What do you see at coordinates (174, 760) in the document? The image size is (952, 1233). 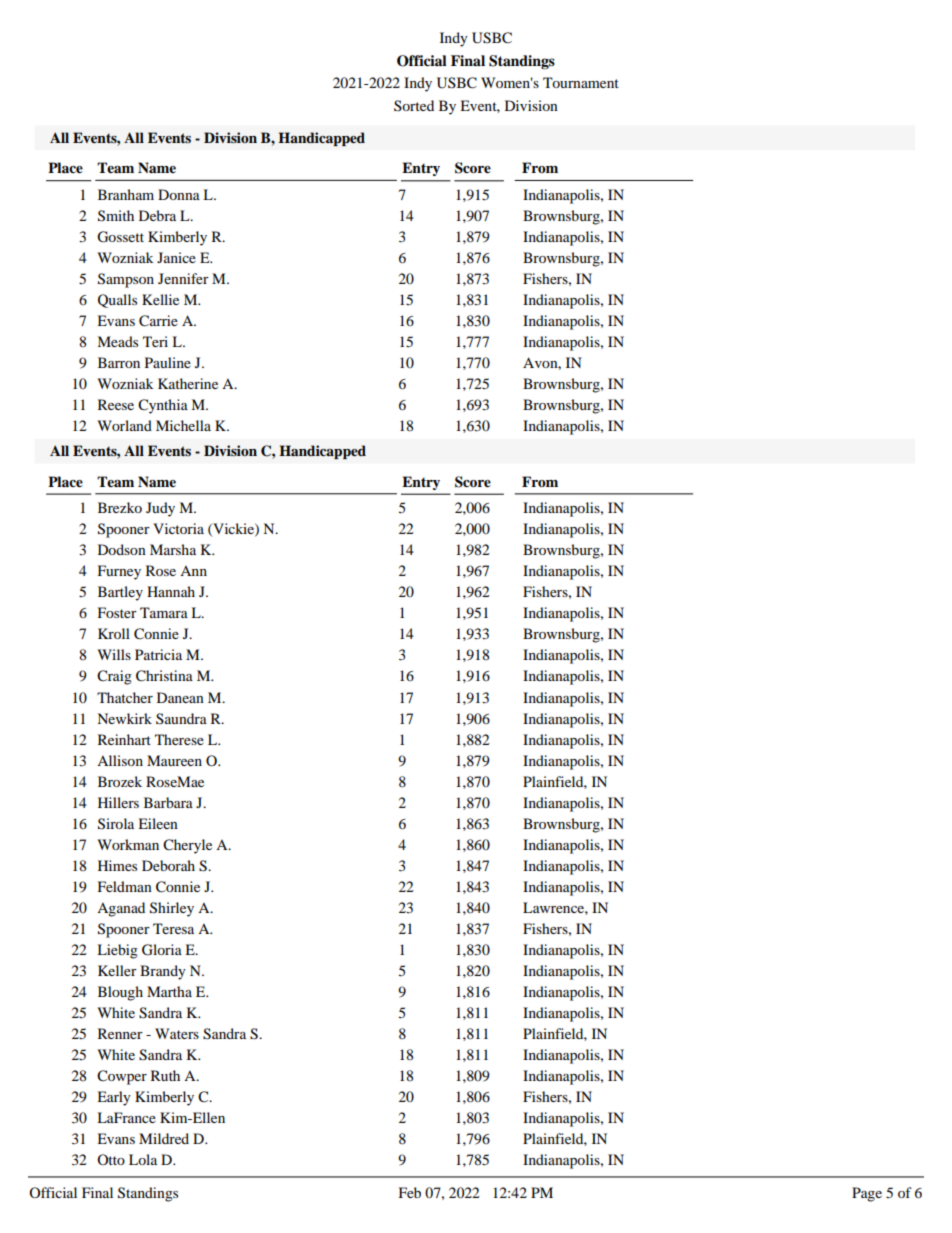 I see `Maureen` at bounding box center [174, 760].
